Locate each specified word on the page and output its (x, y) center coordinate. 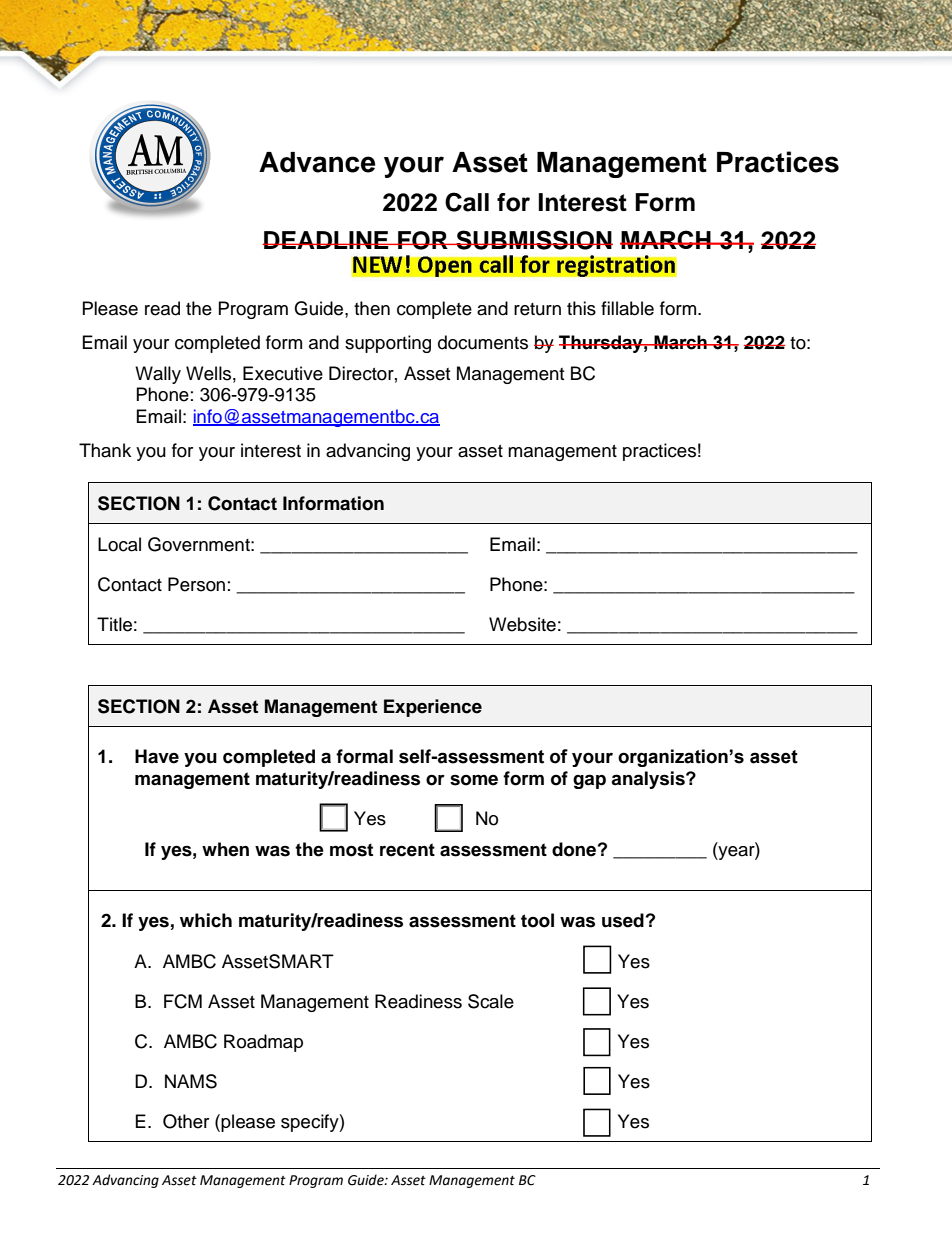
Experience (433, 708)
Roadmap (263, 1043)
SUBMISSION (533, 240)
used (623, 920)
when (225, 849)
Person (196, 584)
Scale (491, 1001)
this (581, 308)
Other (186, 1121)
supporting (388, 344)
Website (522, 624)
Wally (158, 375)
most (351, 850)
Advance (317, 162)
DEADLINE (326, 240)
